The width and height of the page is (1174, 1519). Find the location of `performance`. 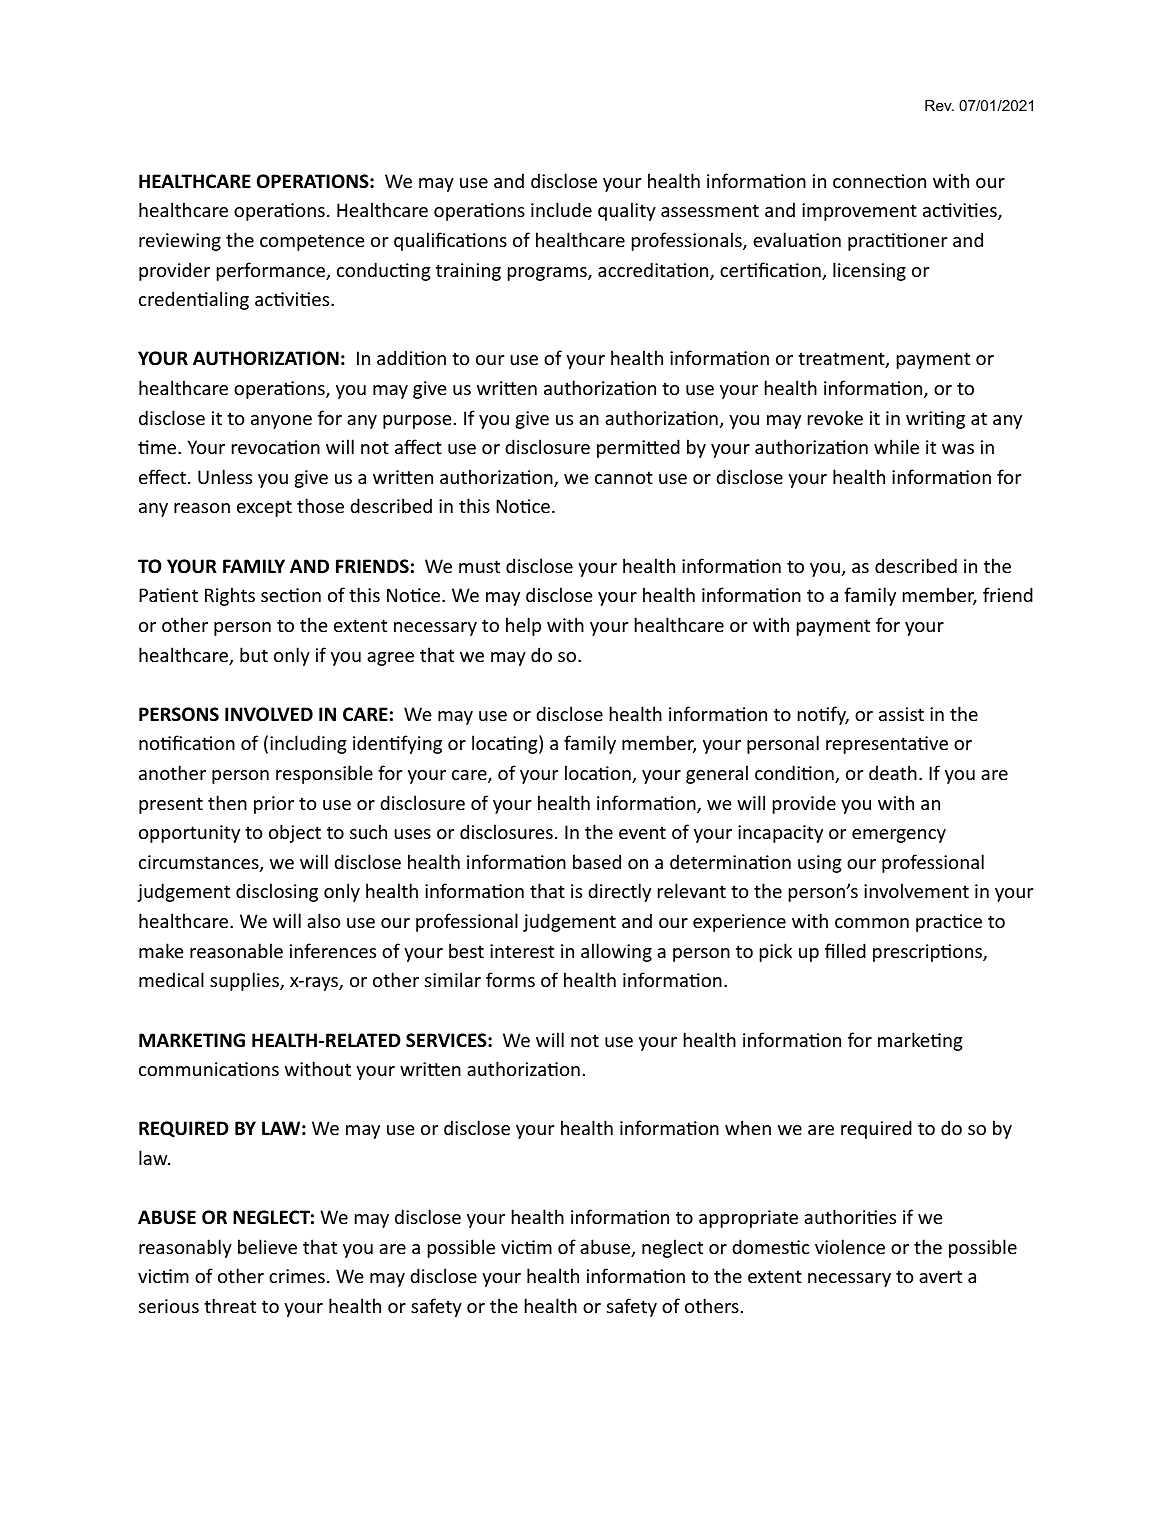

performance is located at coordinates (272, 271).
